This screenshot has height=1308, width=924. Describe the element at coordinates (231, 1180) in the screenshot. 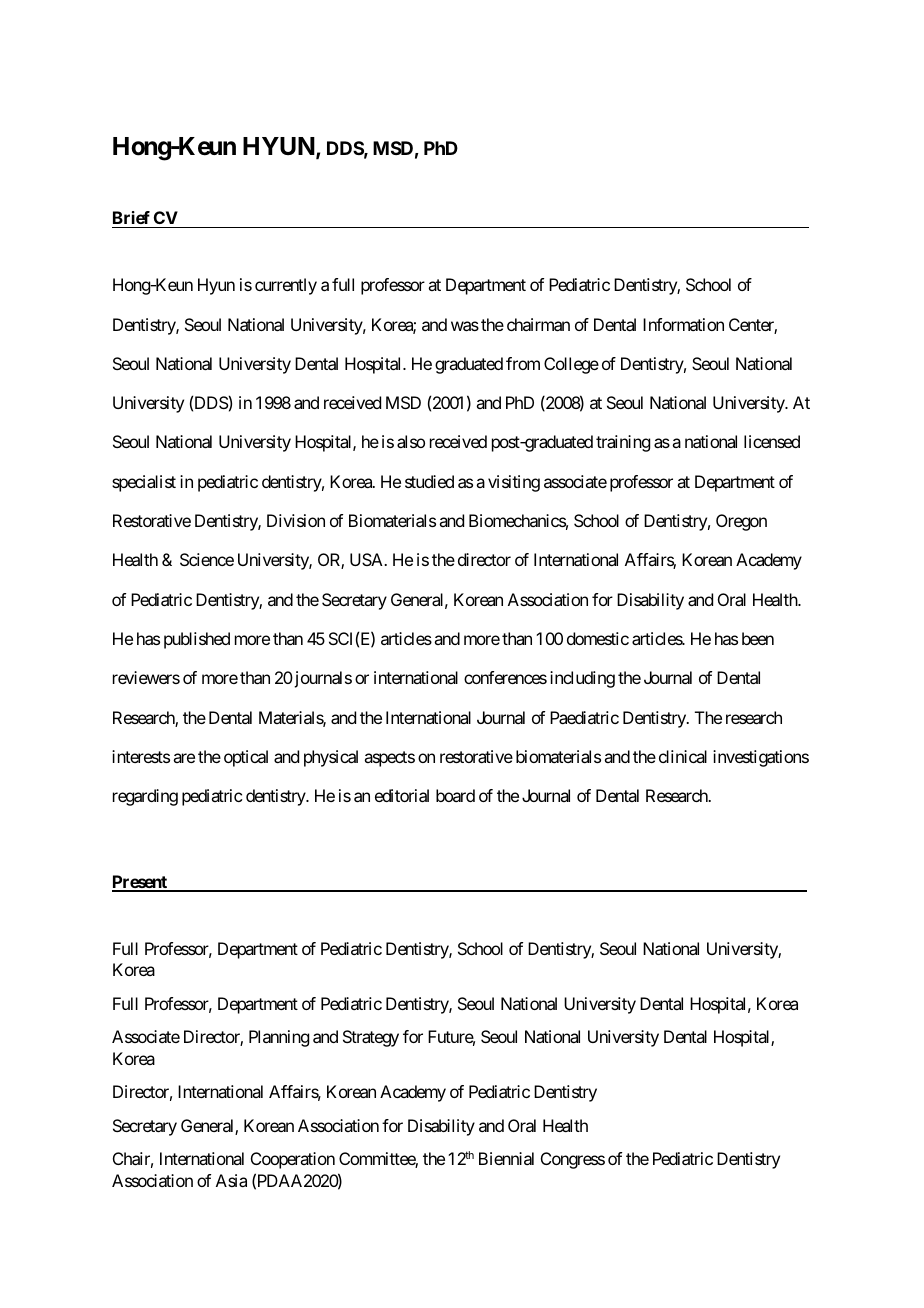

I see `Asia` at that location.
